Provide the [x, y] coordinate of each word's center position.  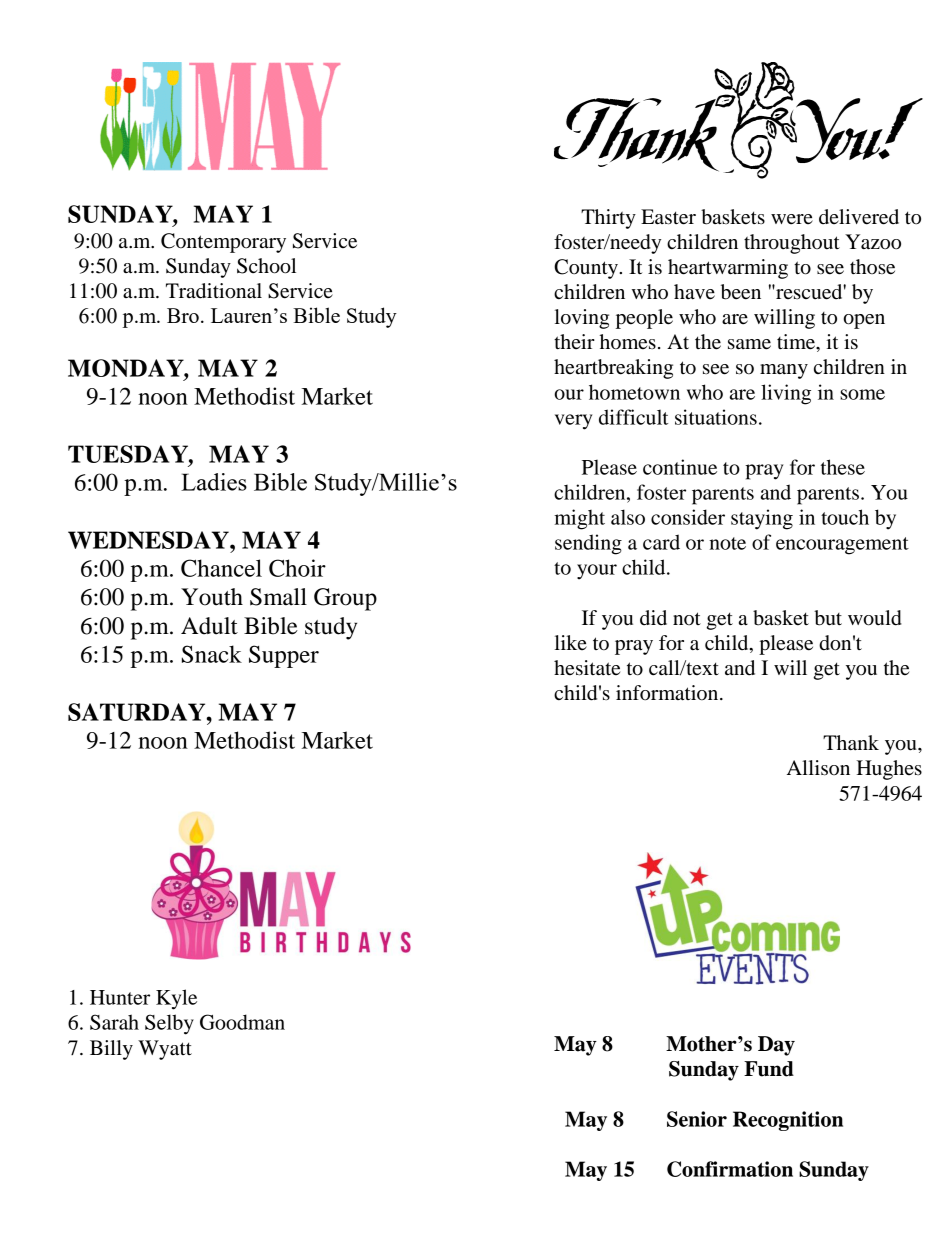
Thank [851, 742]
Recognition [788, 1121]
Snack [212, 654]
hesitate [587, 668]
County [587, 269]
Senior [697, 1119]
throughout [792, 244]
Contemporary [223, 243]
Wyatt [165, 1050]
